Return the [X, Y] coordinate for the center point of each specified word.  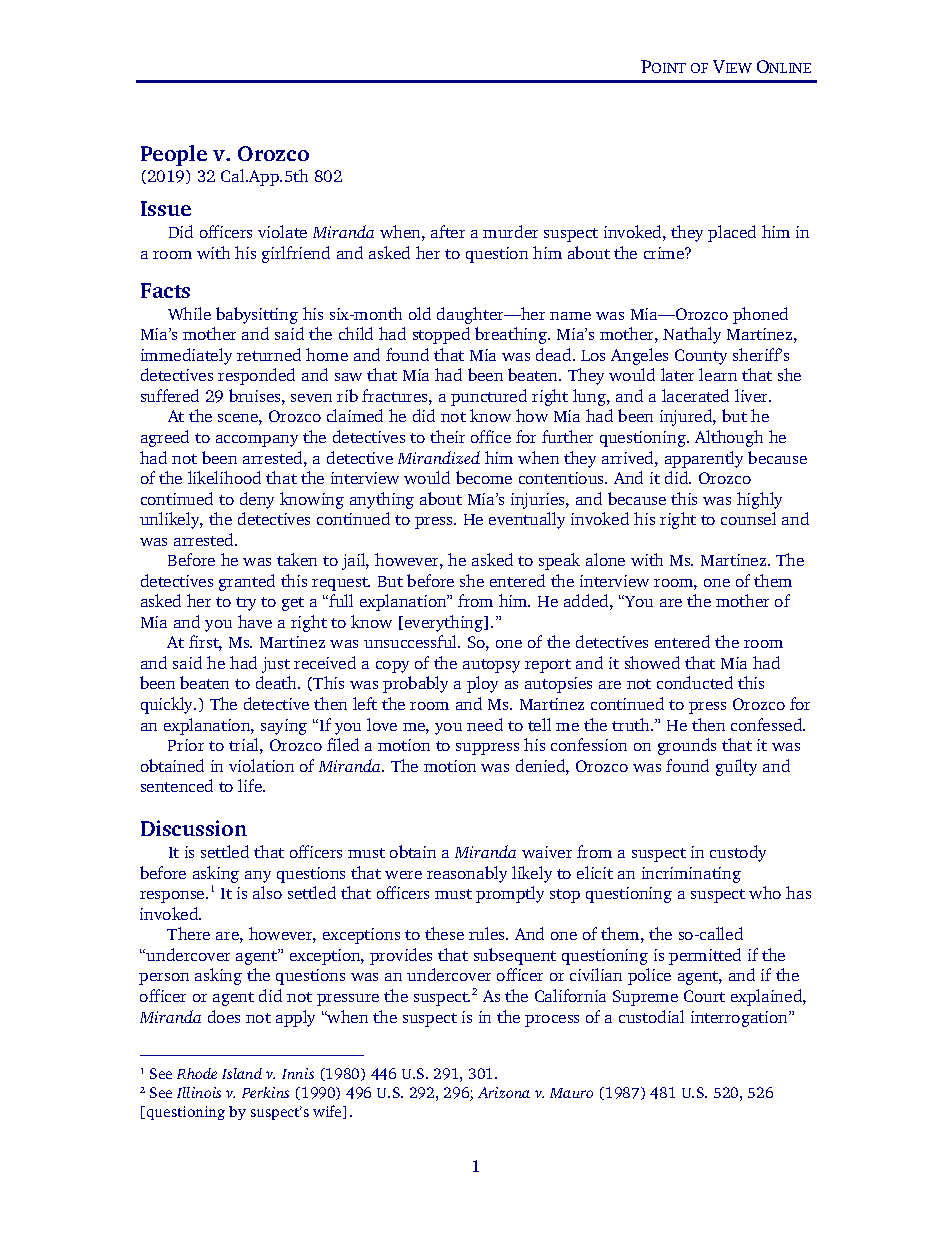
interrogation [740, 1019]
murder [510, 231]
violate [282, 231]
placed [732, 233]
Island [242, 1073]
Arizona [504, 1092]
